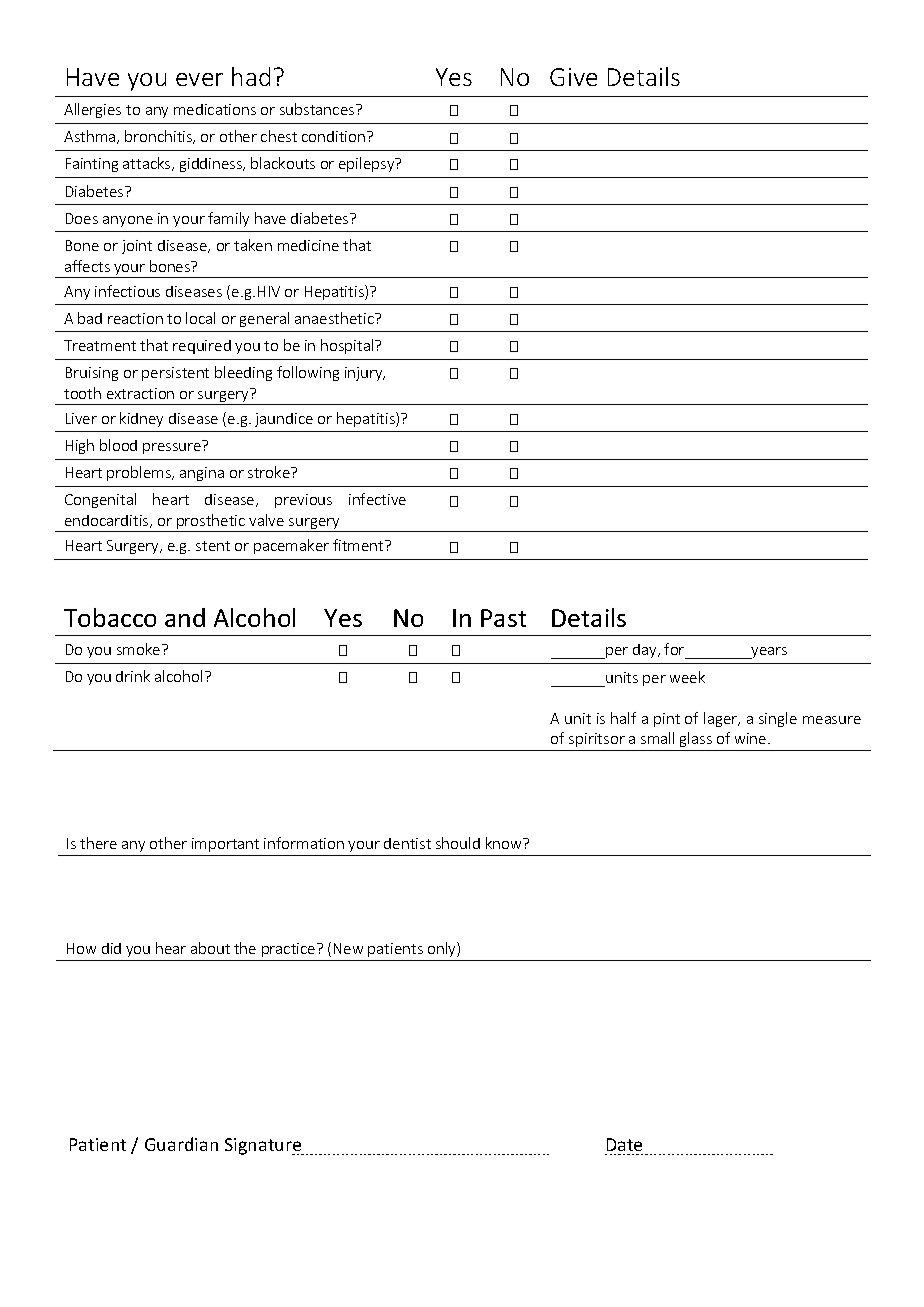 Image resolution: width=924 pixels, height=1307 pixels. Describe the element at coordinates (624, 1144) in the image. I see `Date` at that location.
